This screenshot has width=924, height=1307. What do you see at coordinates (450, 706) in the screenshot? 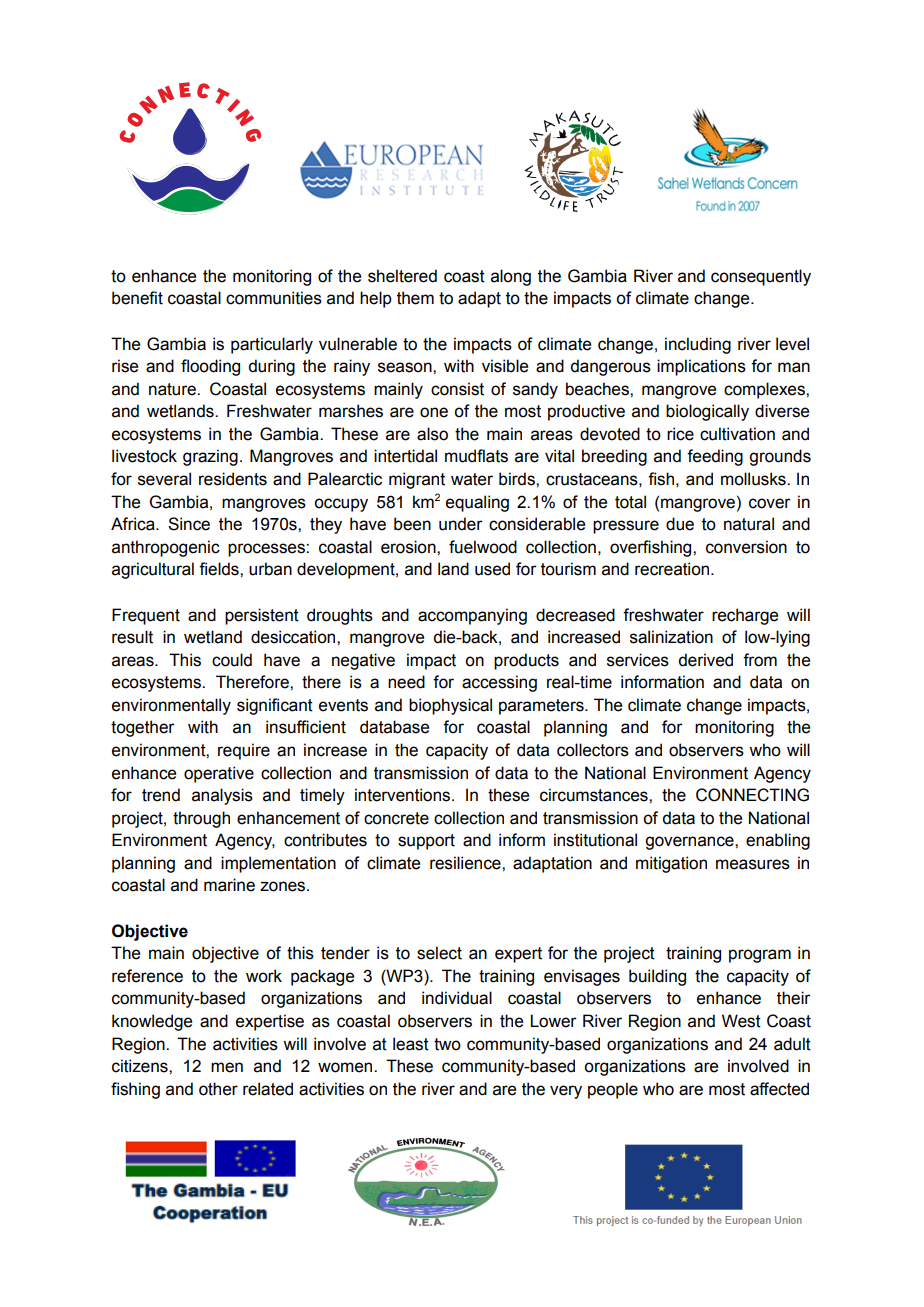
I see `biophysical` at bounding box center [450, 706].
